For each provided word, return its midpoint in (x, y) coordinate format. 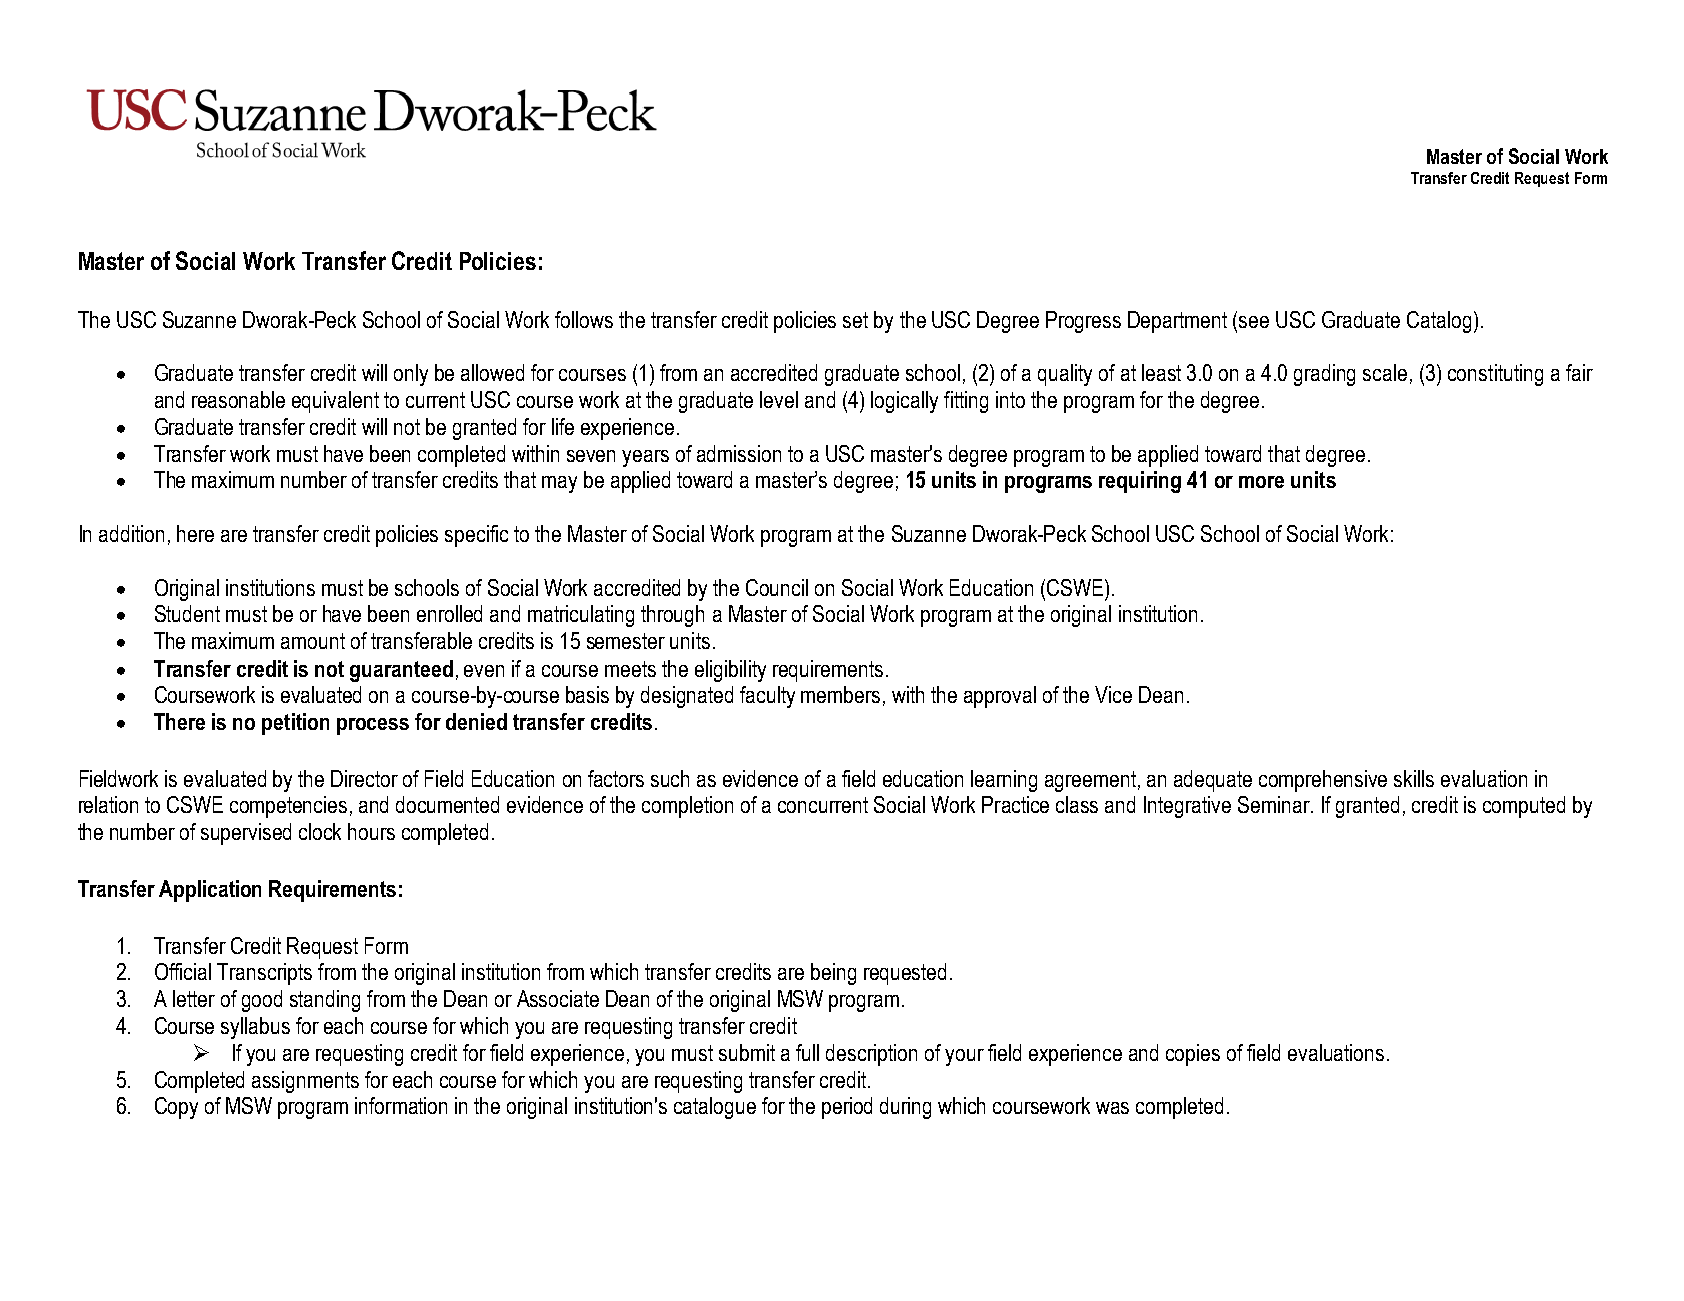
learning (1004, 781)
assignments (305, 1082)
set (855, 320)
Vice (1113, 694)
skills (1414, 778)
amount (313, 641)
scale (1385, 372)
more (1261, 482)
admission (739, 453)
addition (131, 533)
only (411, 375)
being (833, 974)
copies (1193, 1055)
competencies (288, 807)
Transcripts (264, 974)
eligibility (730, 671)
